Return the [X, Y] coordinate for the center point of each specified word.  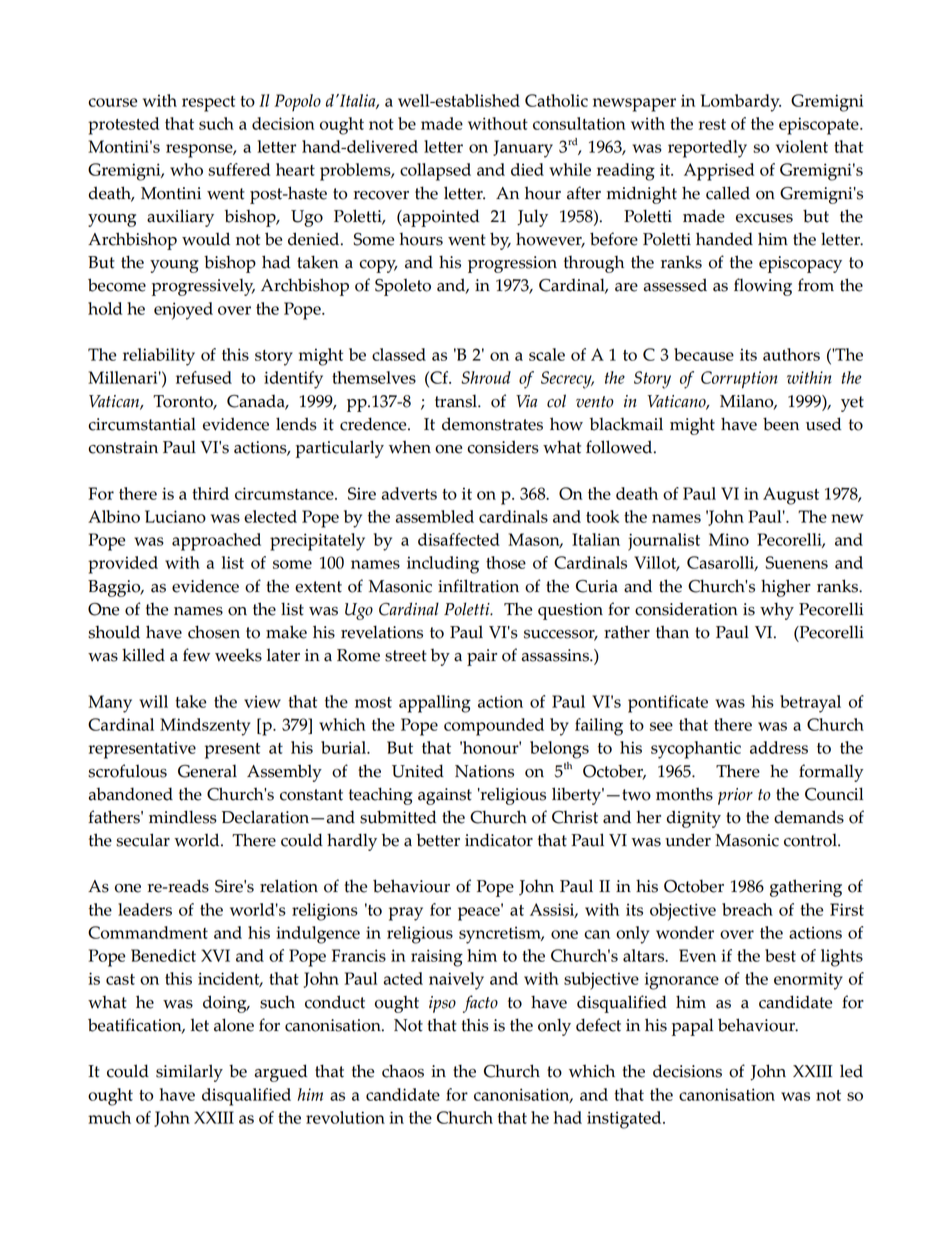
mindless [183, 817]
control [811, 840]
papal [692, 1027]
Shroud [486, 377]
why [777, 611]
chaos [403, 1071]
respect [208, 104]
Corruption [739, 380]
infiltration [478, 586]
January [523, 149]
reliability [159, 357]
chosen [214, 632]
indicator [499, 840]
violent [802, 146]
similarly [189, 1073]
